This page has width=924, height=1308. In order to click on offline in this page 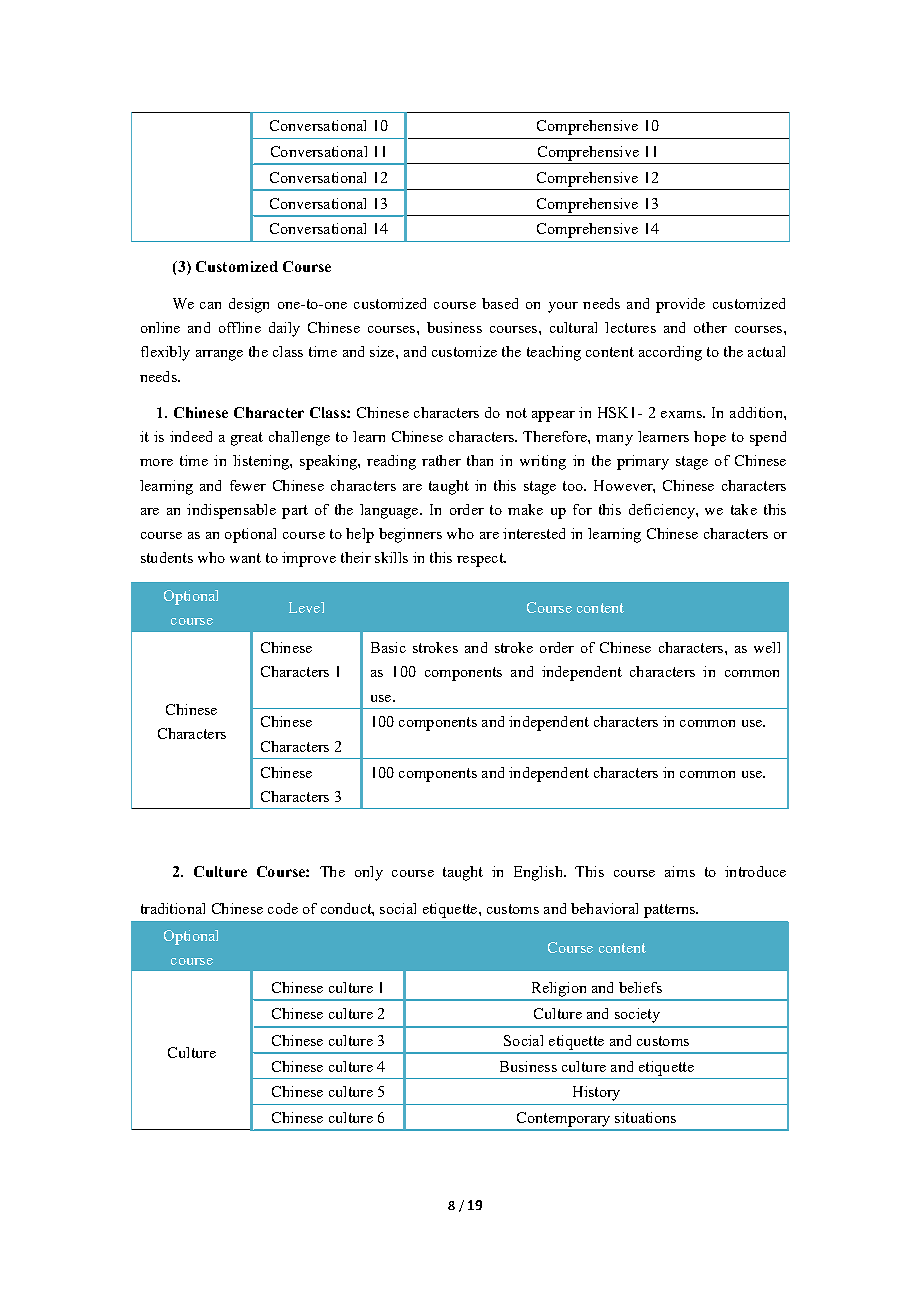, I will do `click(240, 327)`.
